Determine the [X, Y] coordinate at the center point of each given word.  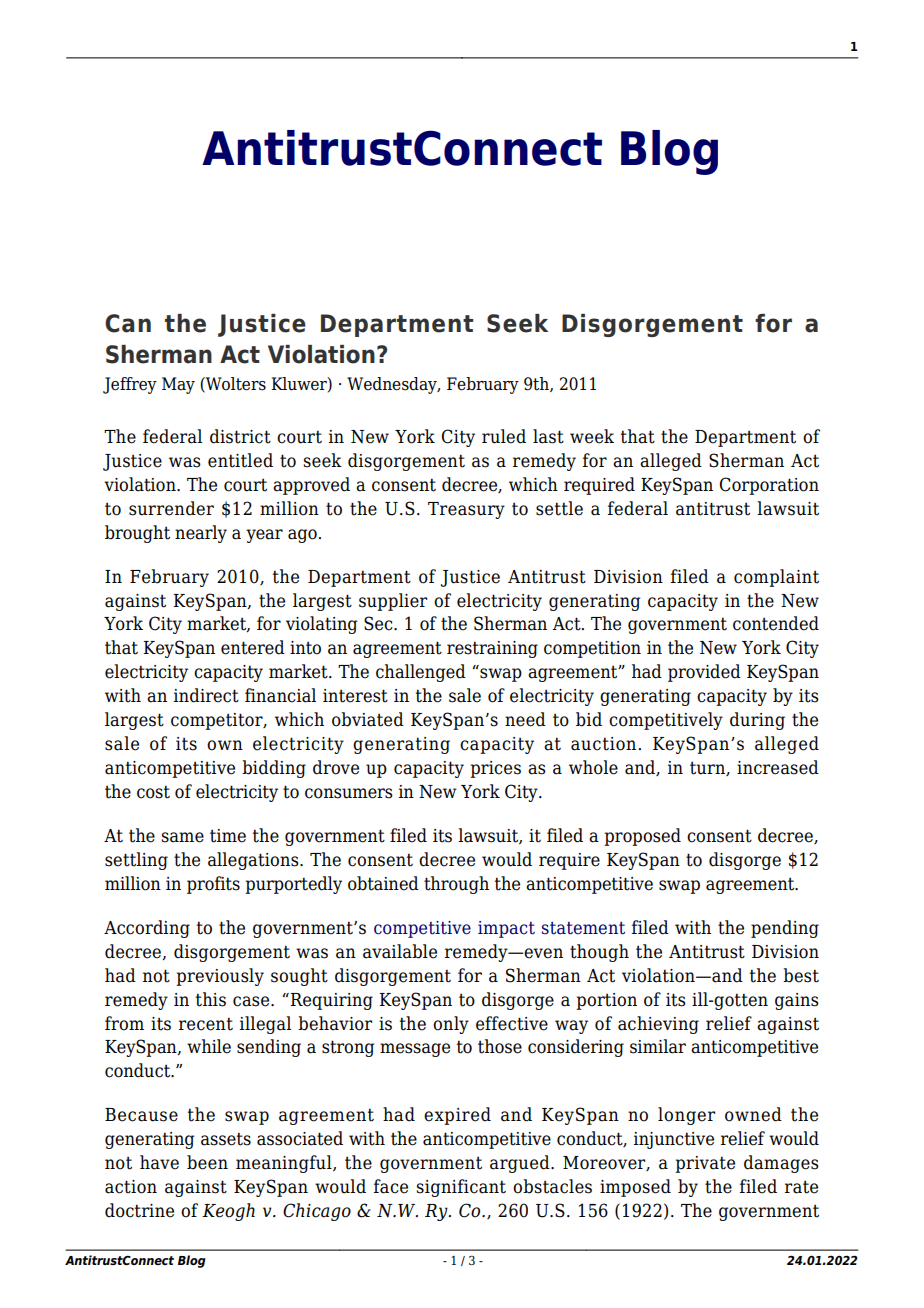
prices [495, 769]
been [207, 1162]
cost [153, 792]
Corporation [769, 486]
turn [708, 769]
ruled [504, 436]
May [178, 385]
